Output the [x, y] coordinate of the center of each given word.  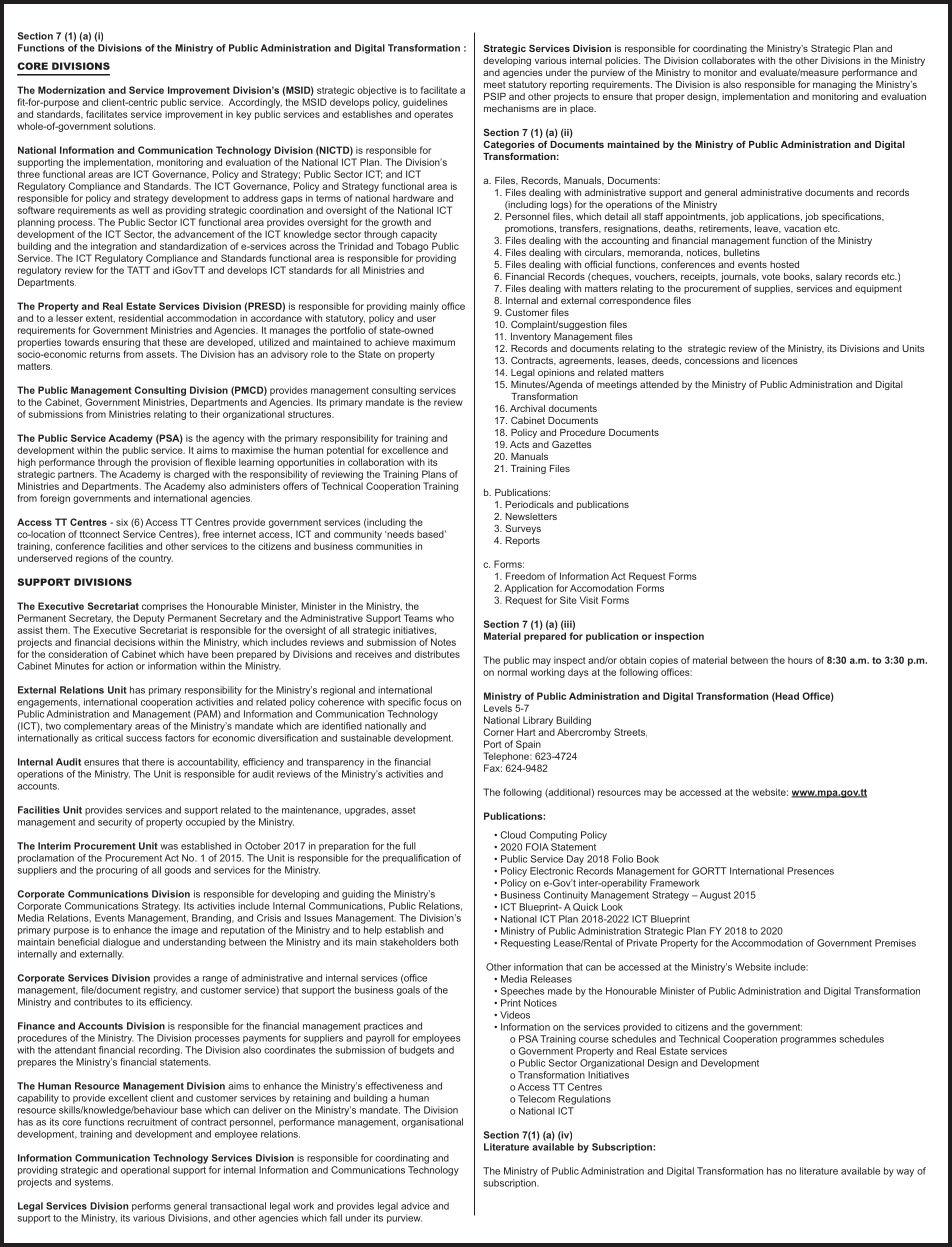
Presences [810, 871]
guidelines [425, 103]
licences [780, 360]
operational [145, 1171]
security [115, 823]
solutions [134, 126]
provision [171, 463]
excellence [405, 450]
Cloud [513, 835]
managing [834, 85]
